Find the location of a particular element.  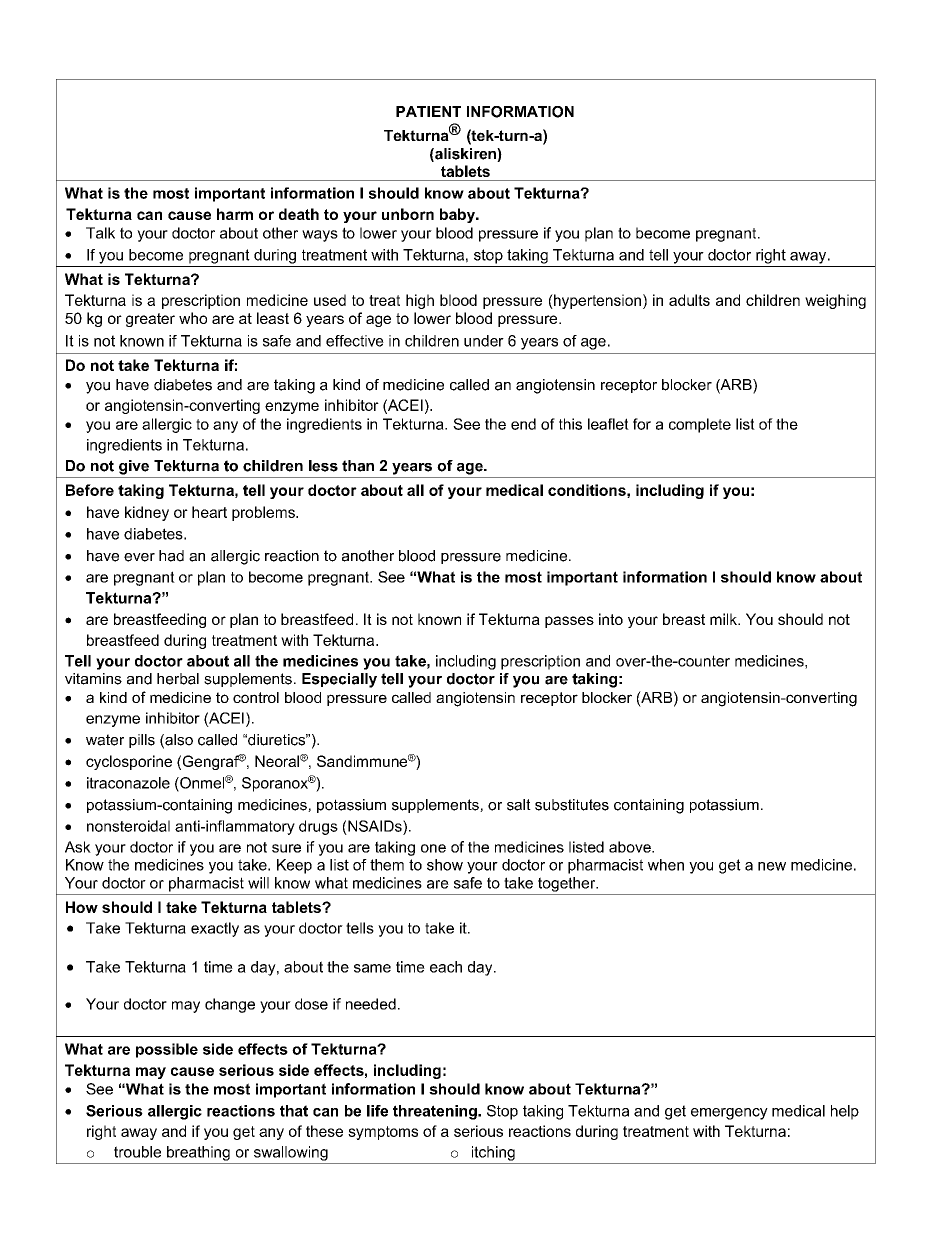

show is located at coordinates (445, 865).
